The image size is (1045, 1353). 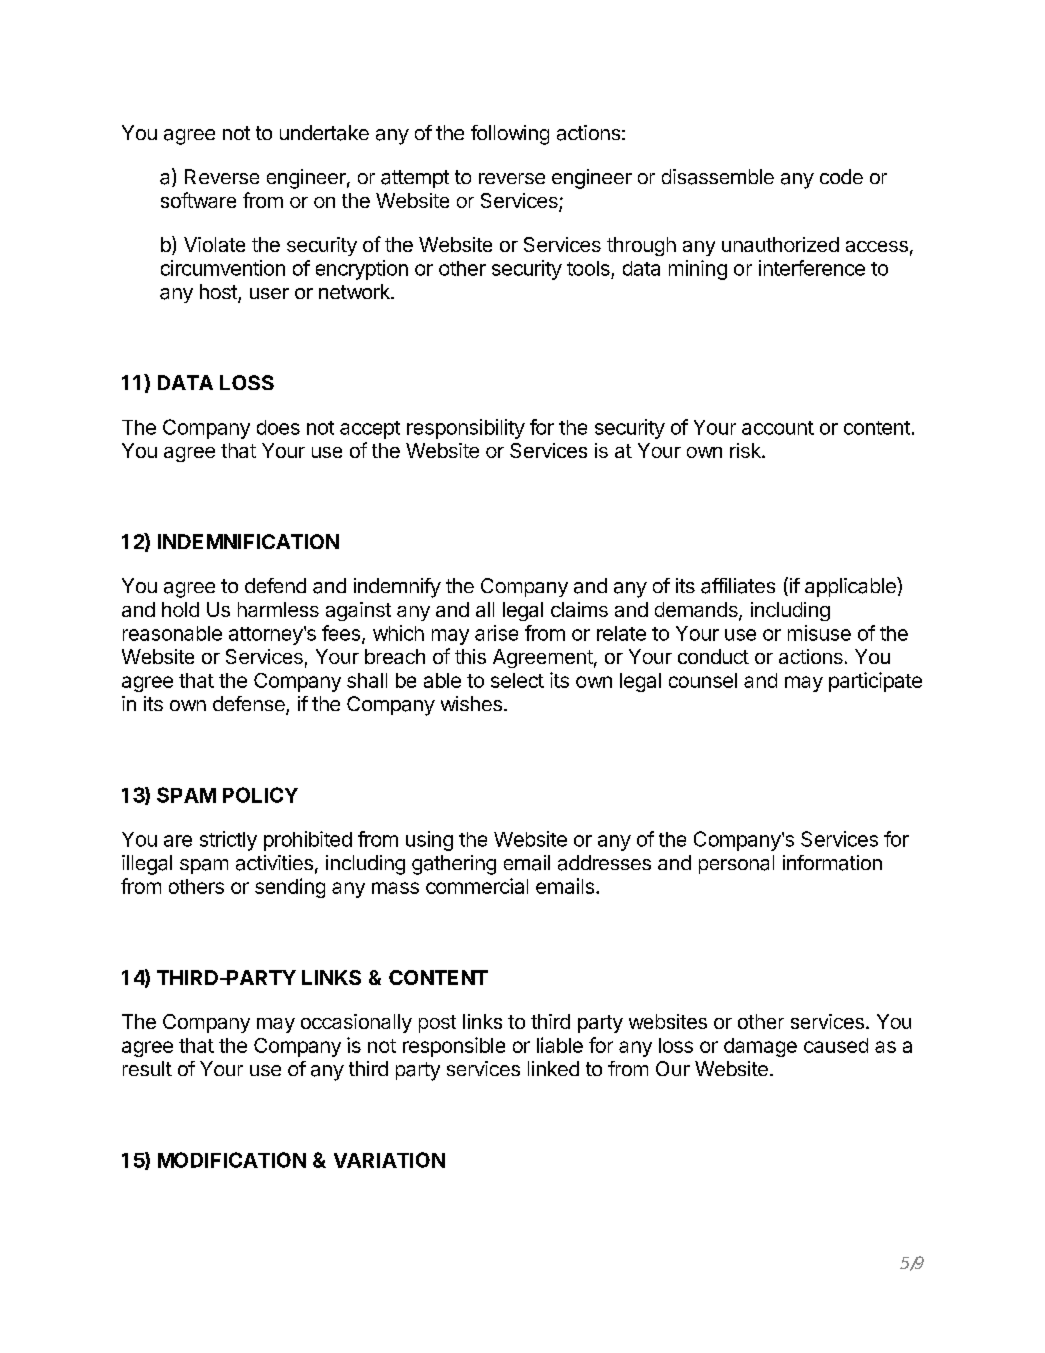 I want to click on MODIFICATION, so click(x=232, y=1160).
